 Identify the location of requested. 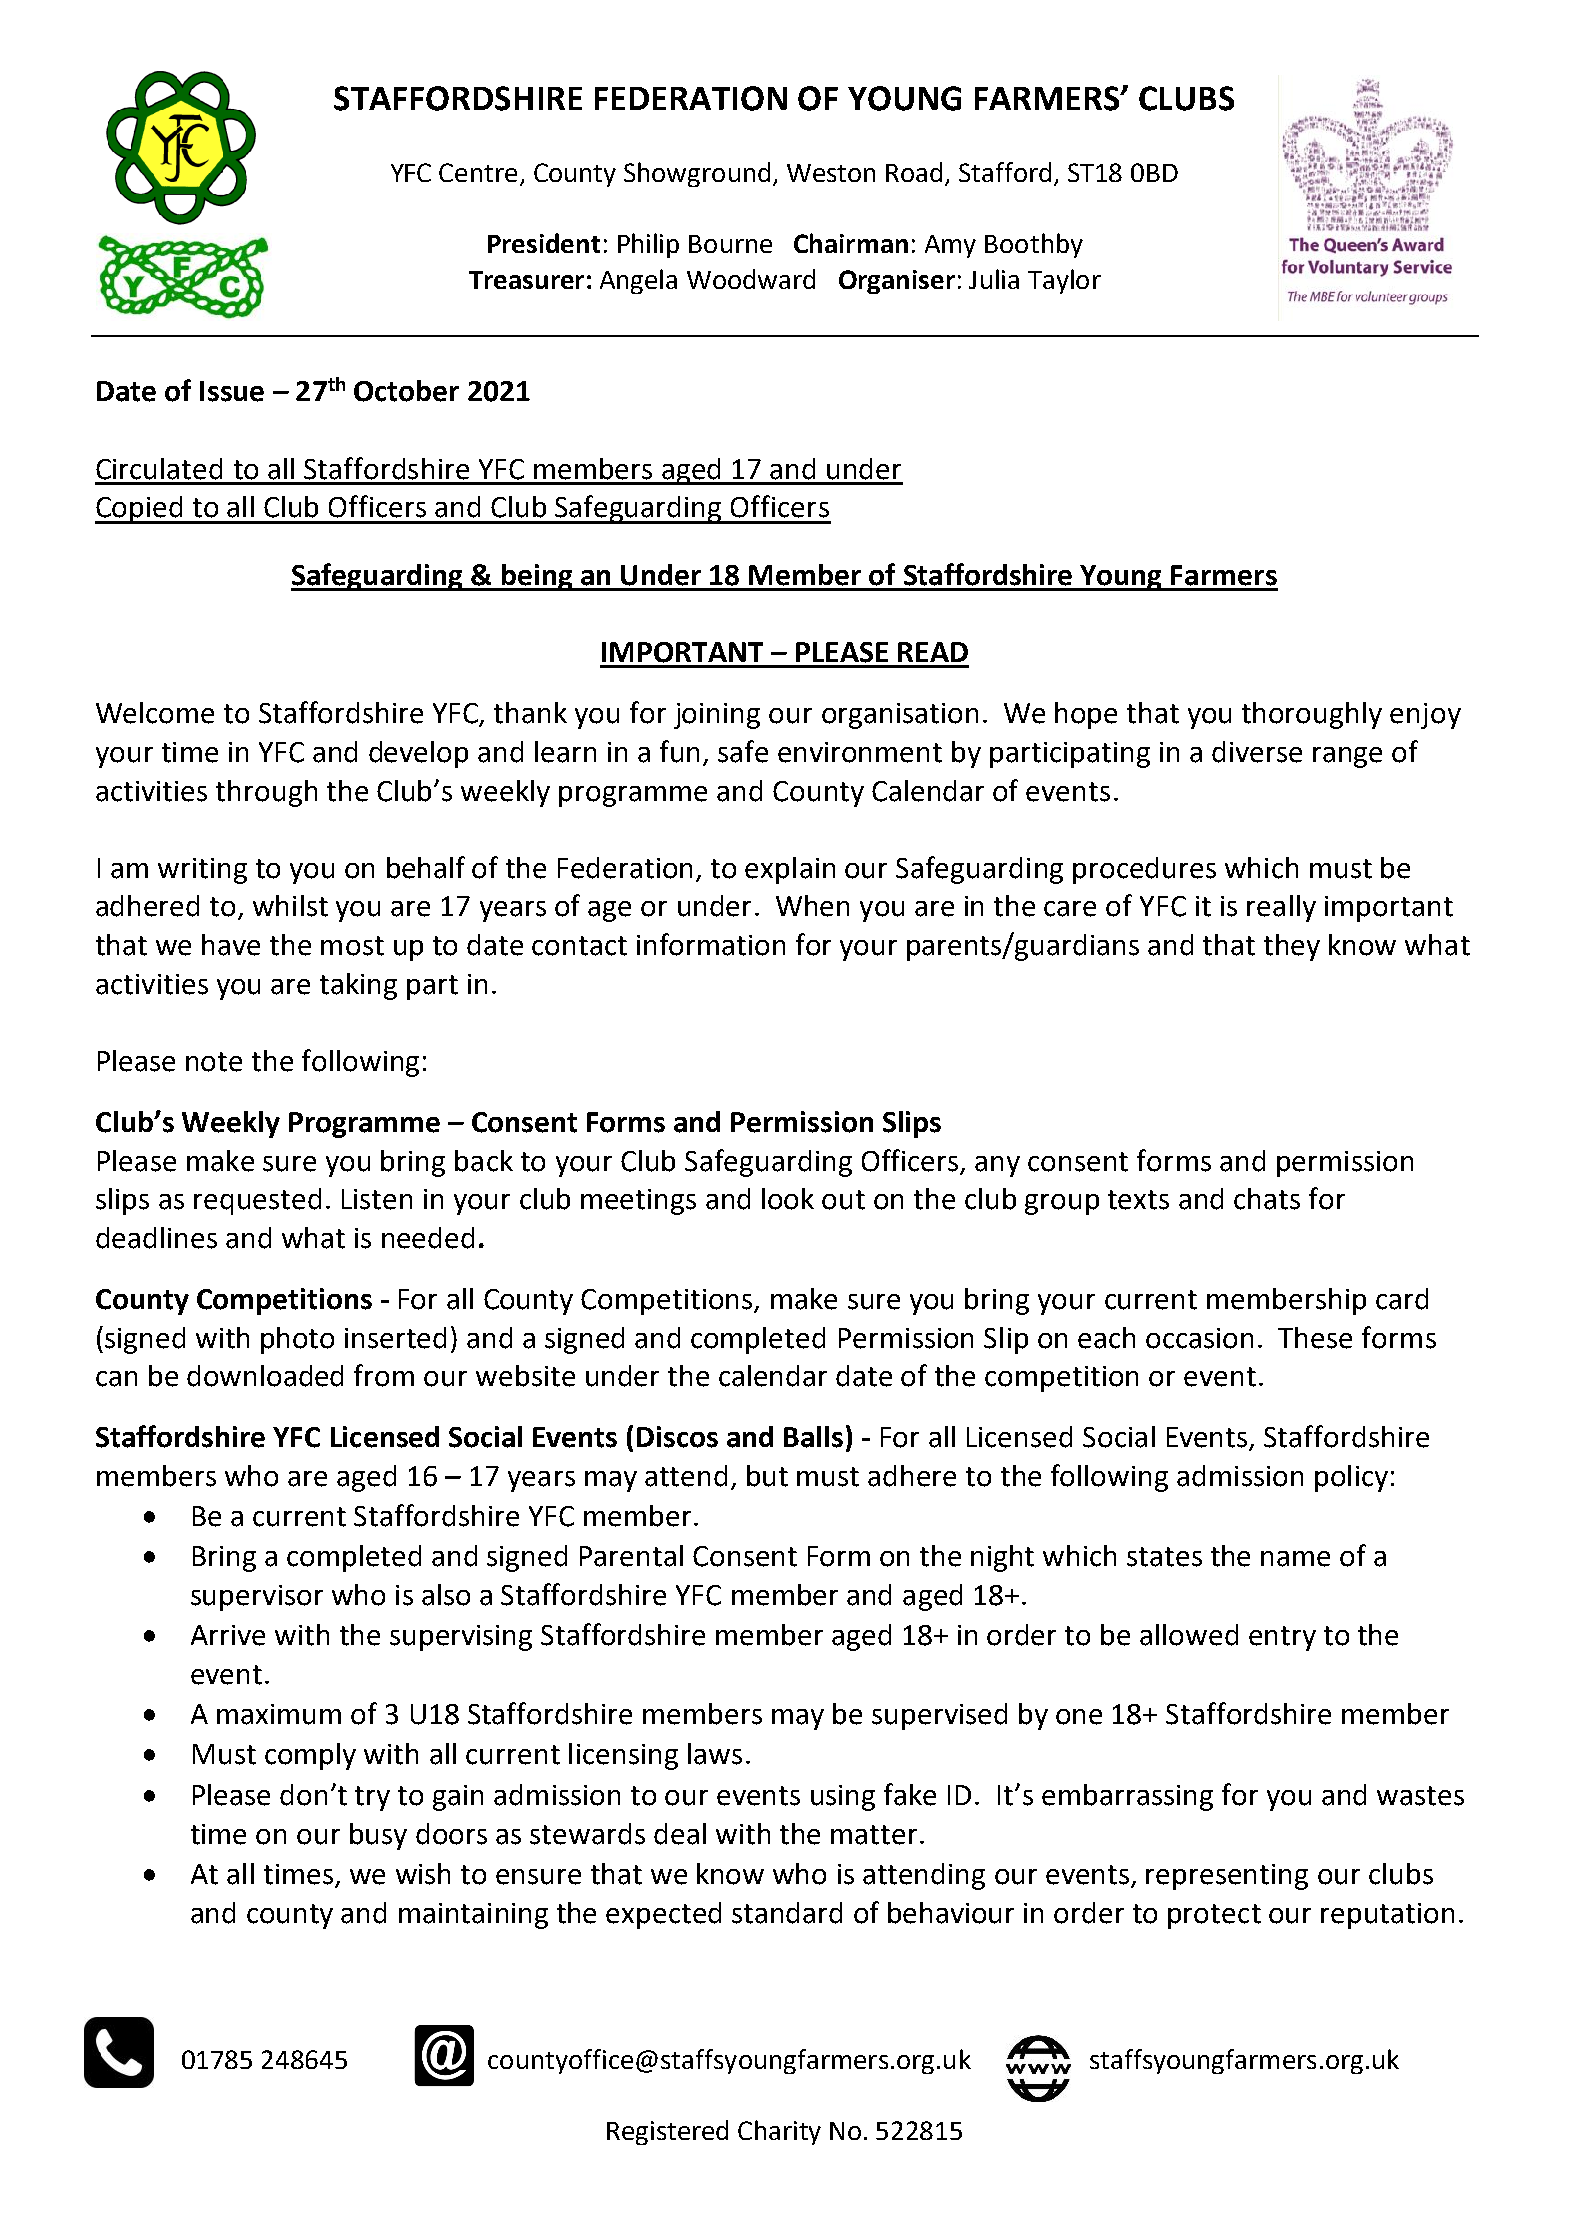
(257, 1201).
